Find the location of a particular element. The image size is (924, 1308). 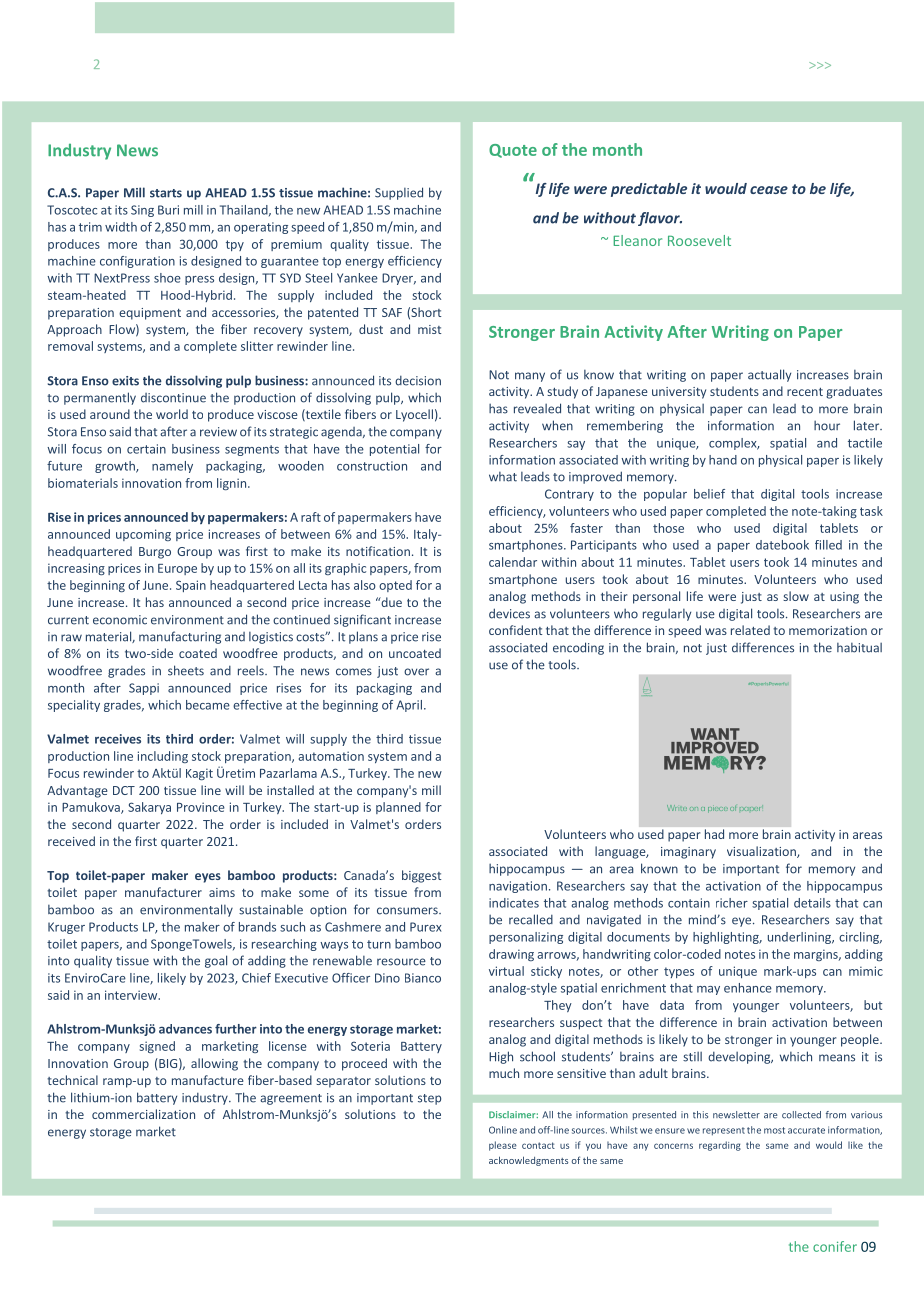

cease is located at coordinates (769, 190).
